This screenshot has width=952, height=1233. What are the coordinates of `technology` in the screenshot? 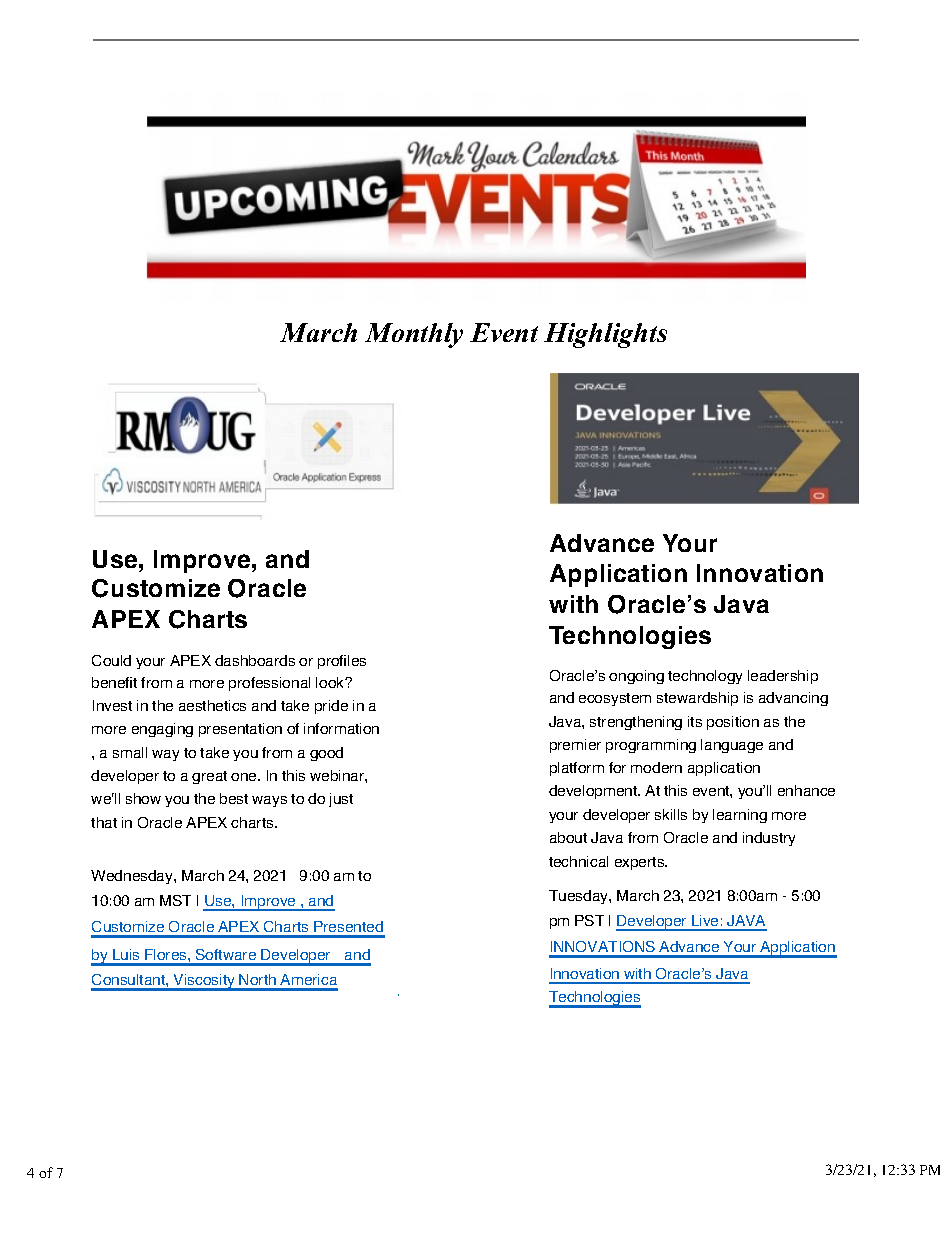 It's located at (705, 677).
